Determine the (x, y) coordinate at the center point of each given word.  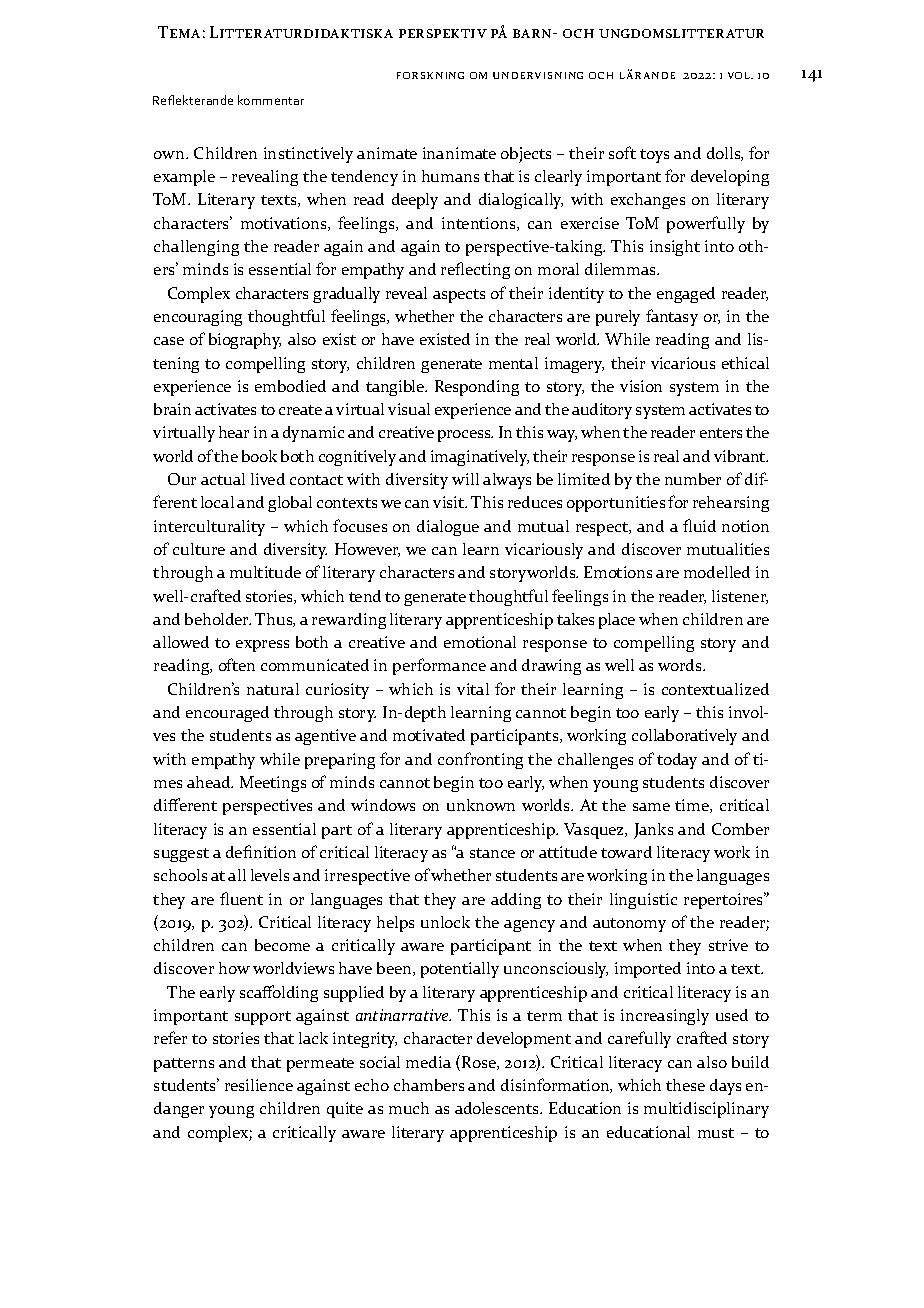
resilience (259, 1085)
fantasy (672, 317)
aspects (459, 296)
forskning (430, 75)
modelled (717, 572)
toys (654, 156)
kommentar (271, 100)
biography (245, 341)
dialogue (448, 528)
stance (492, 853)
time (693, 806)
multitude (265, 572)
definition (261, 851)
